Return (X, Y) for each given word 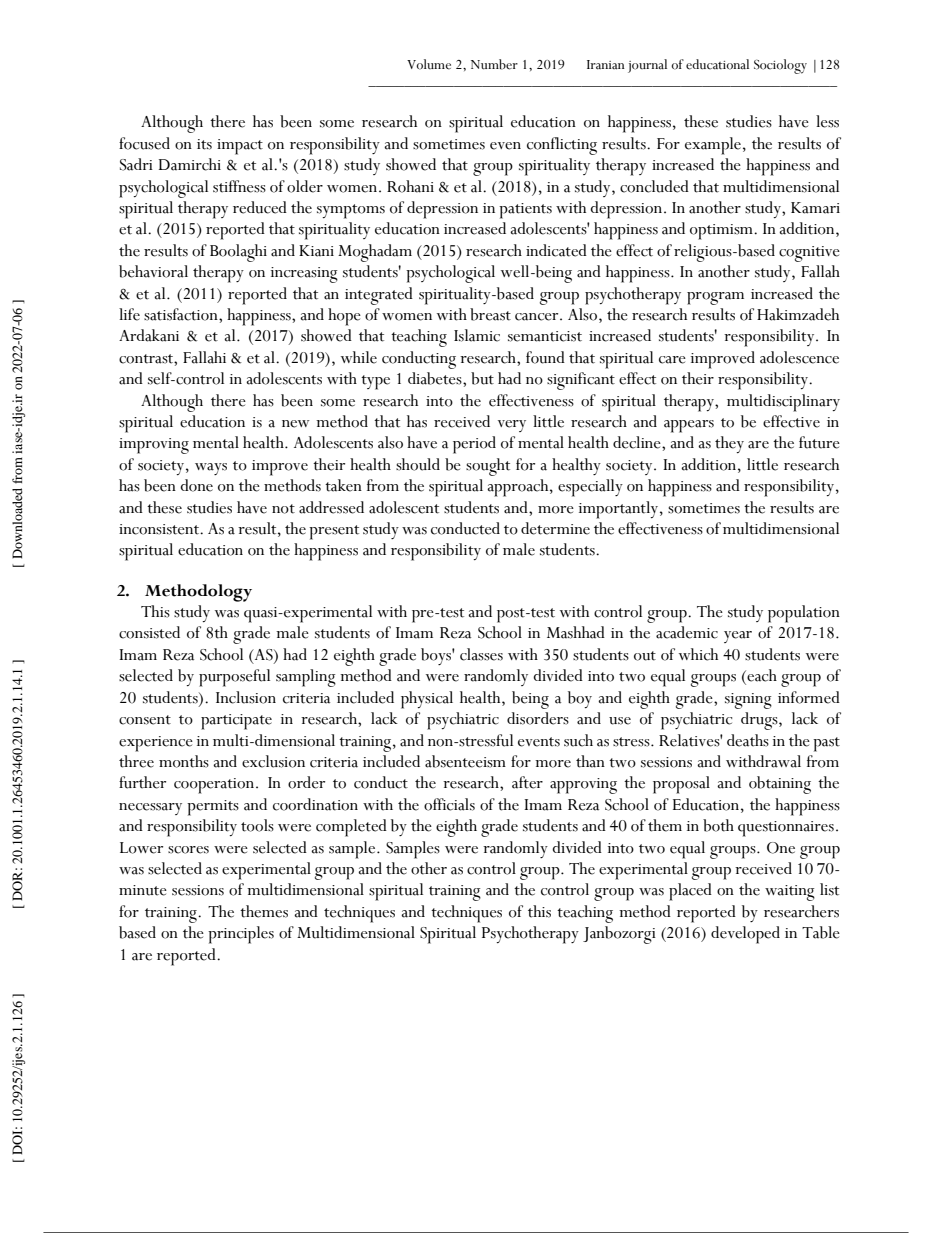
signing (748, 701)
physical (427, 700)
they (729, 444)
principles (241, 935)
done (196, 485)
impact (240, 147)
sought (488, 467)
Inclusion (246, 697)
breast (490, 314)
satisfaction (182, 314)
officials (449, 804)
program (715, 298)
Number (494, 64)
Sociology (780, 66)
